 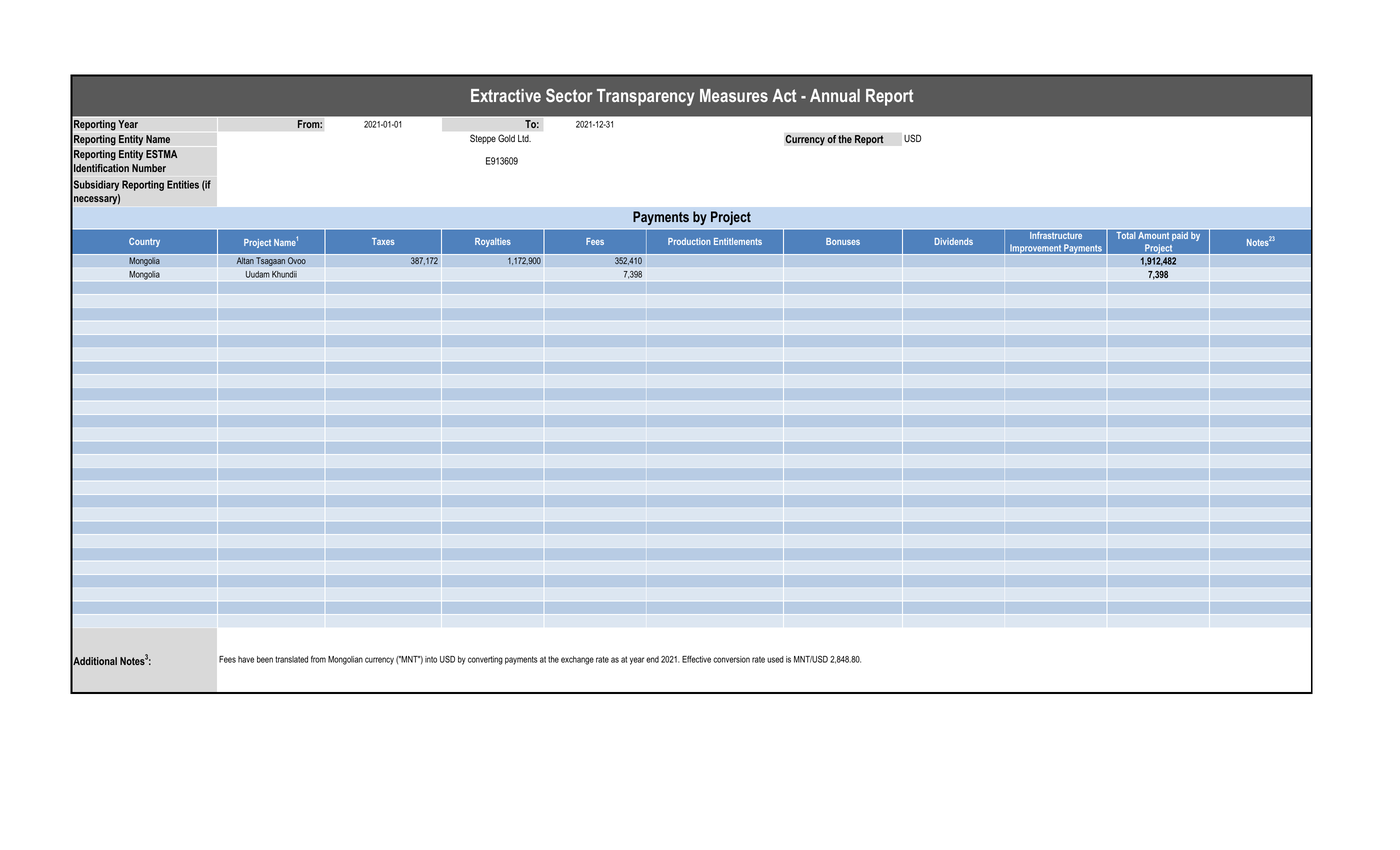 What do you see at coordinates (149, 168) in the document?
I see `Number` at bounding box center [149, 168].
